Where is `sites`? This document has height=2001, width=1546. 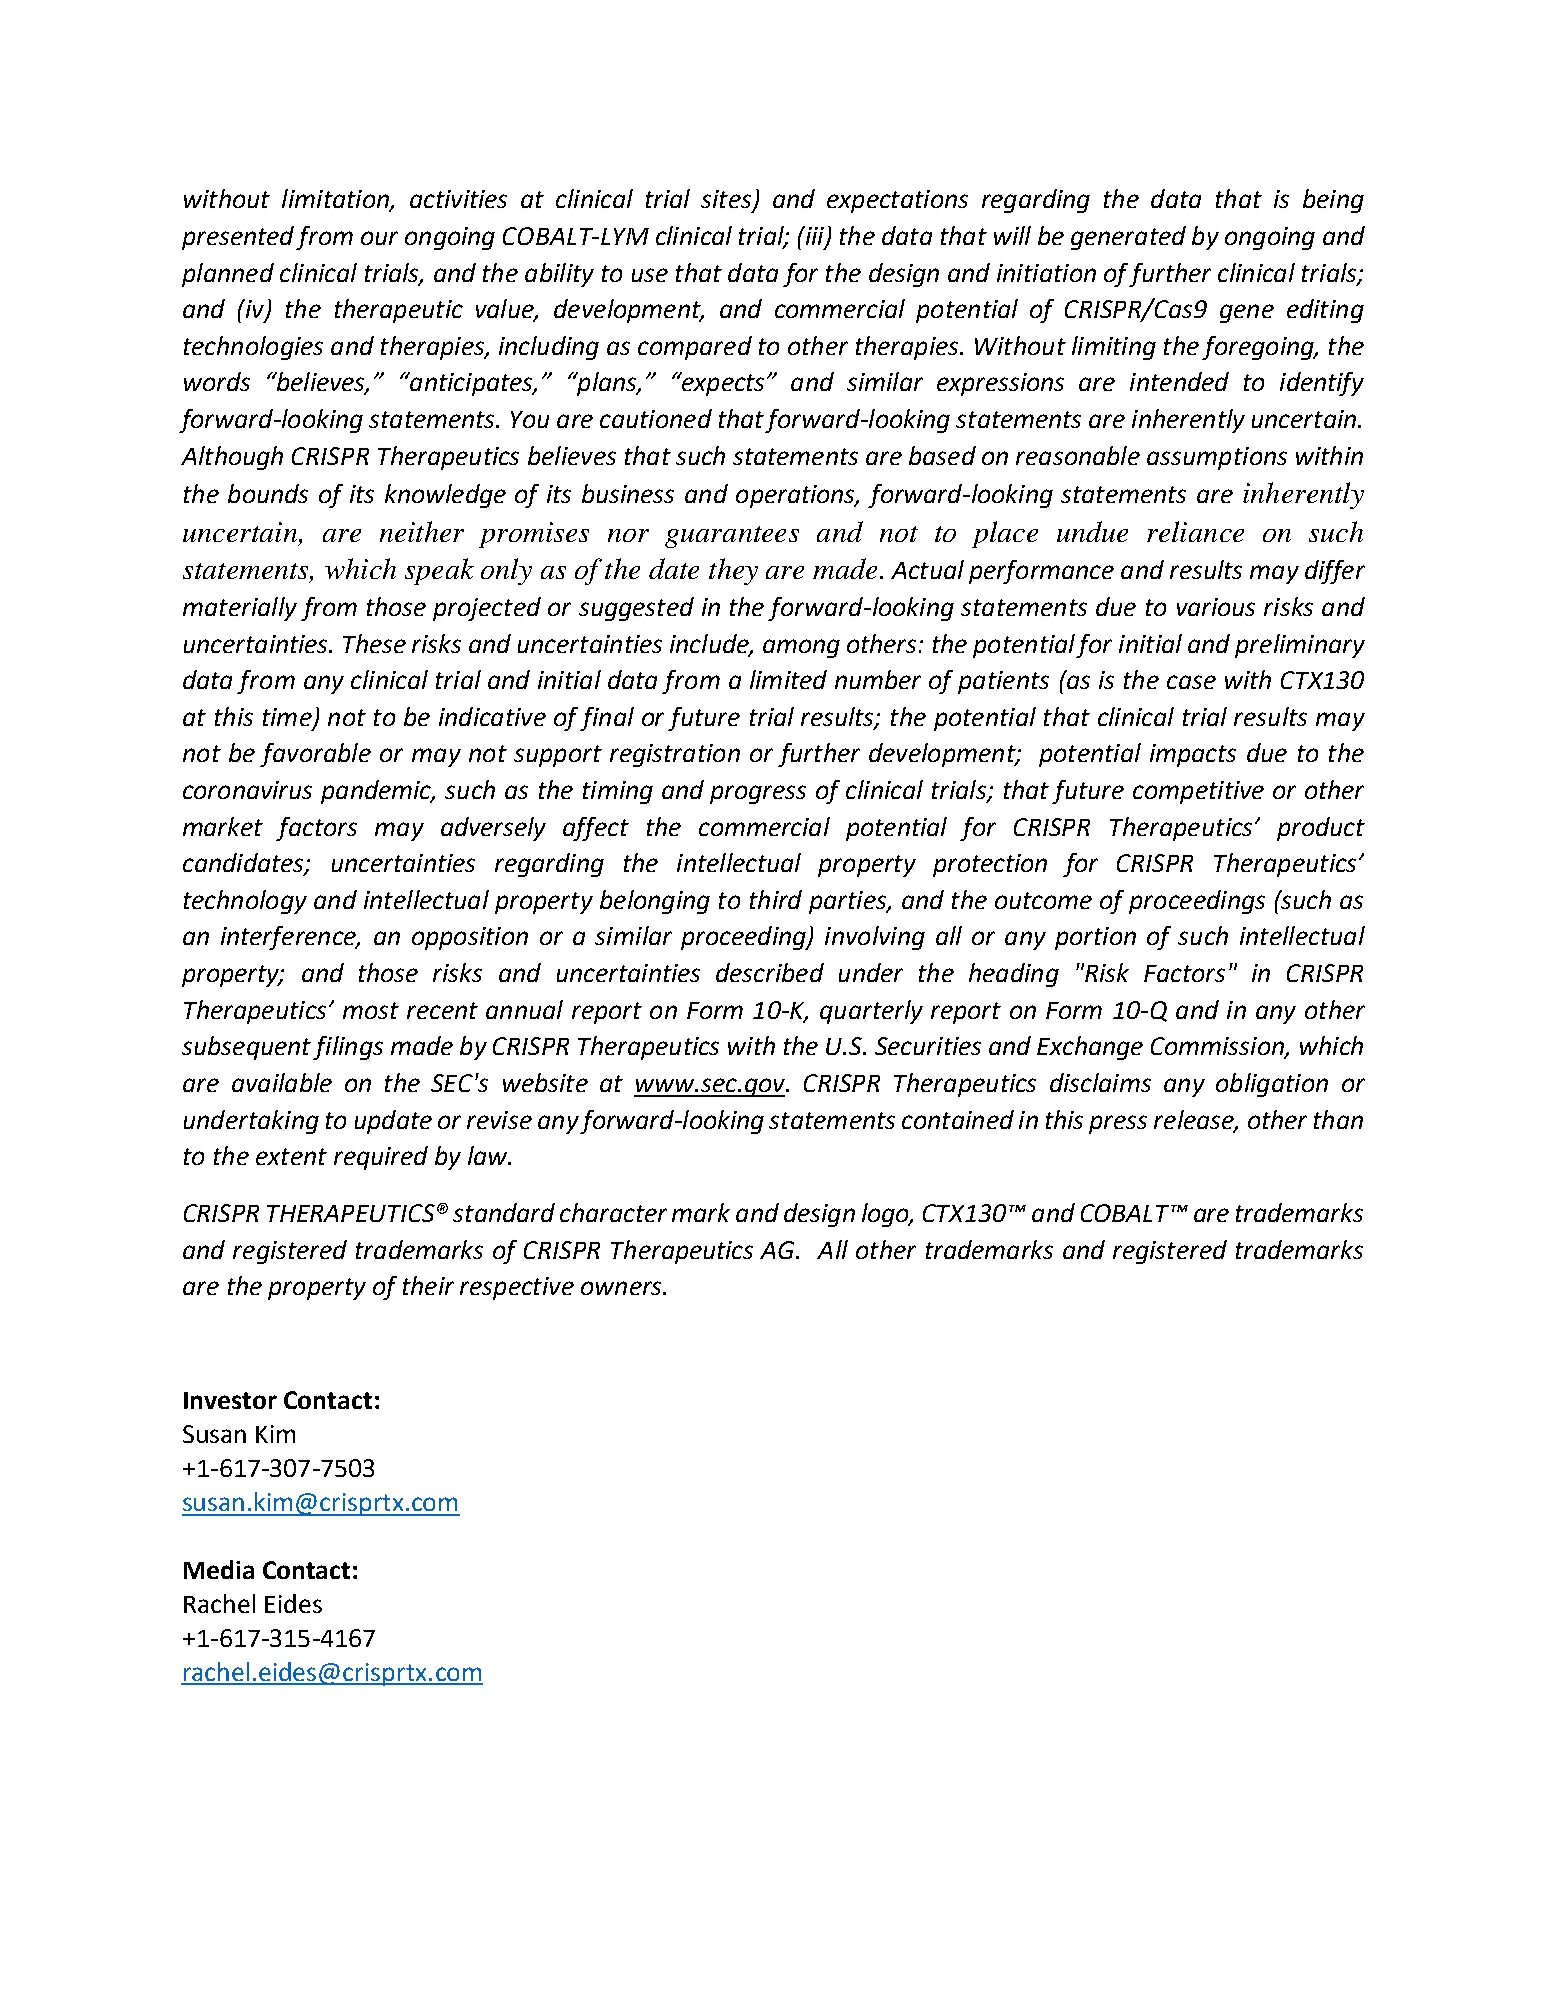
sites is located at coordinates (727, 200).
